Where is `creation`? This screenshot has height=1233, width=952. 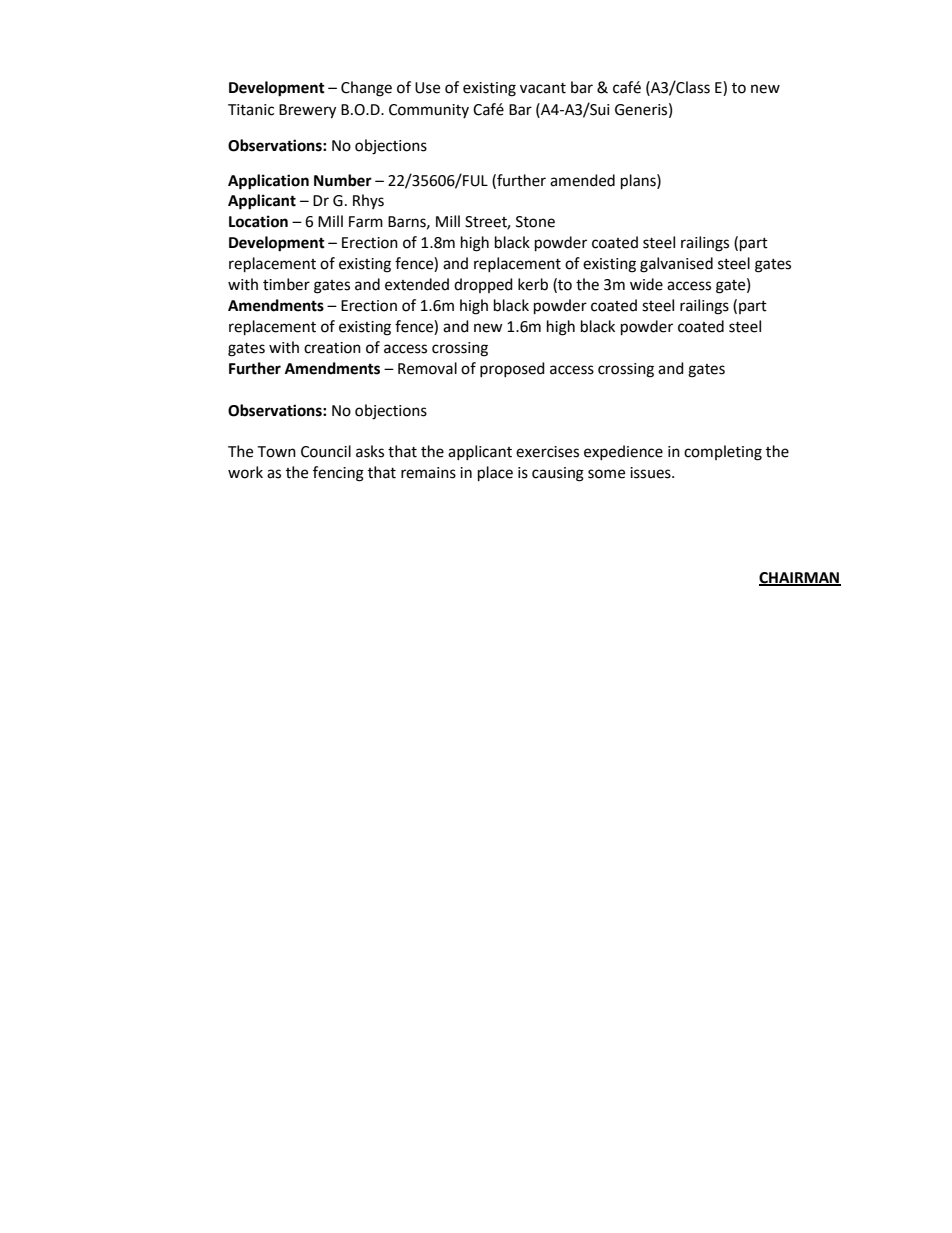 creation is located at coordinates (332, 348).
